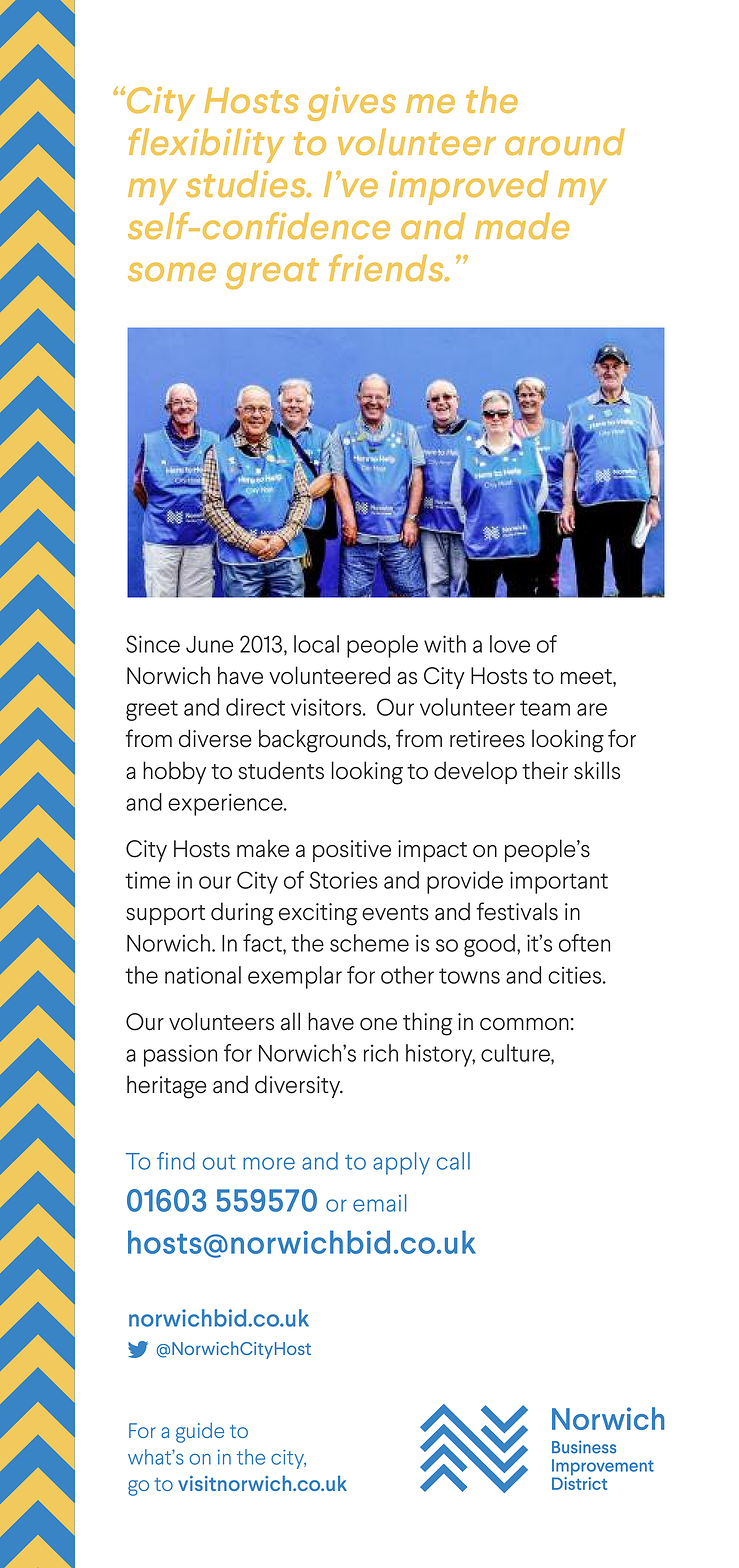  What do you see at coordinates (379, 1203) in the page?
I see `email` at bounding box center [379, 1203].
